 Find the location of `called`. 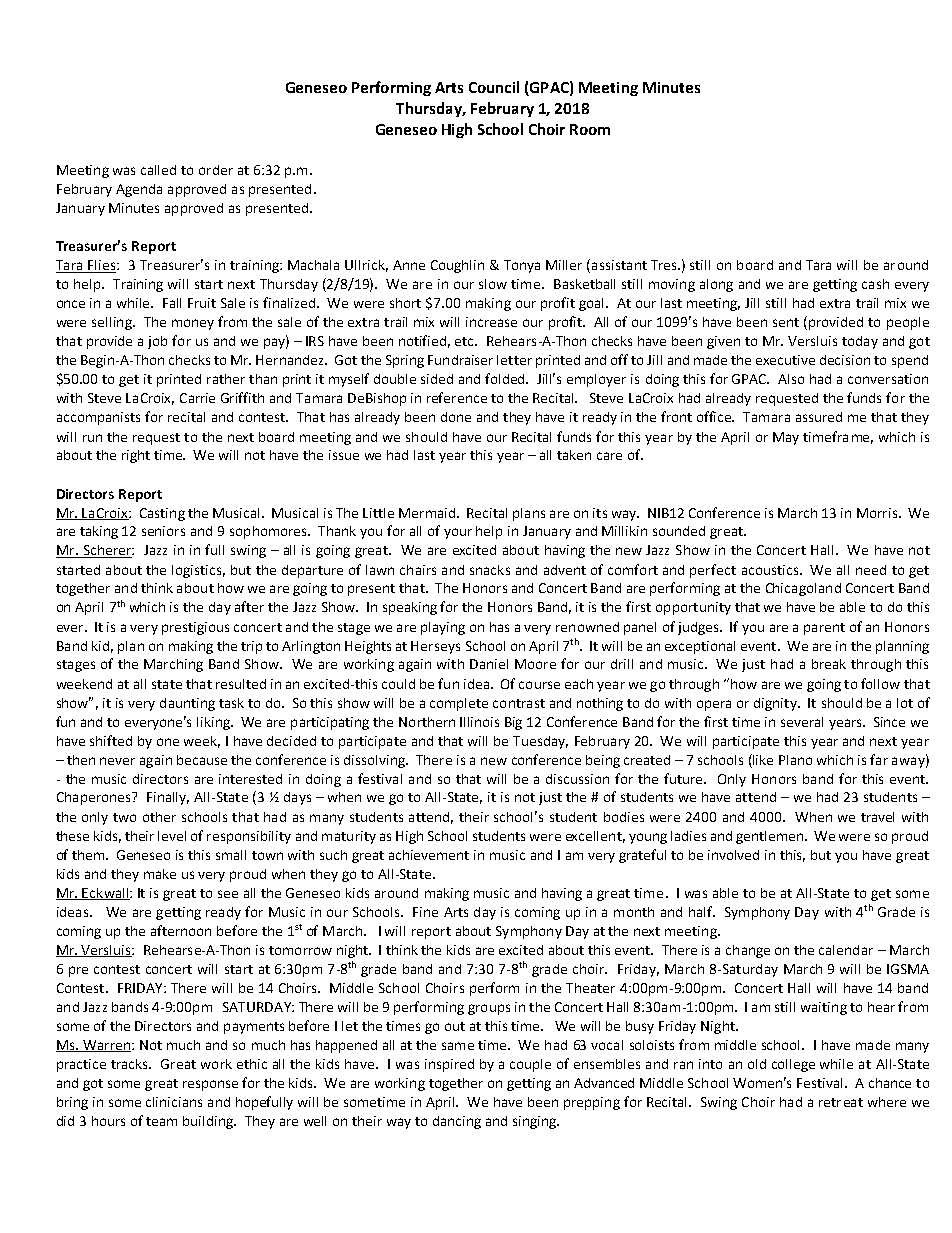

called is located at coordinates (158, 170).
